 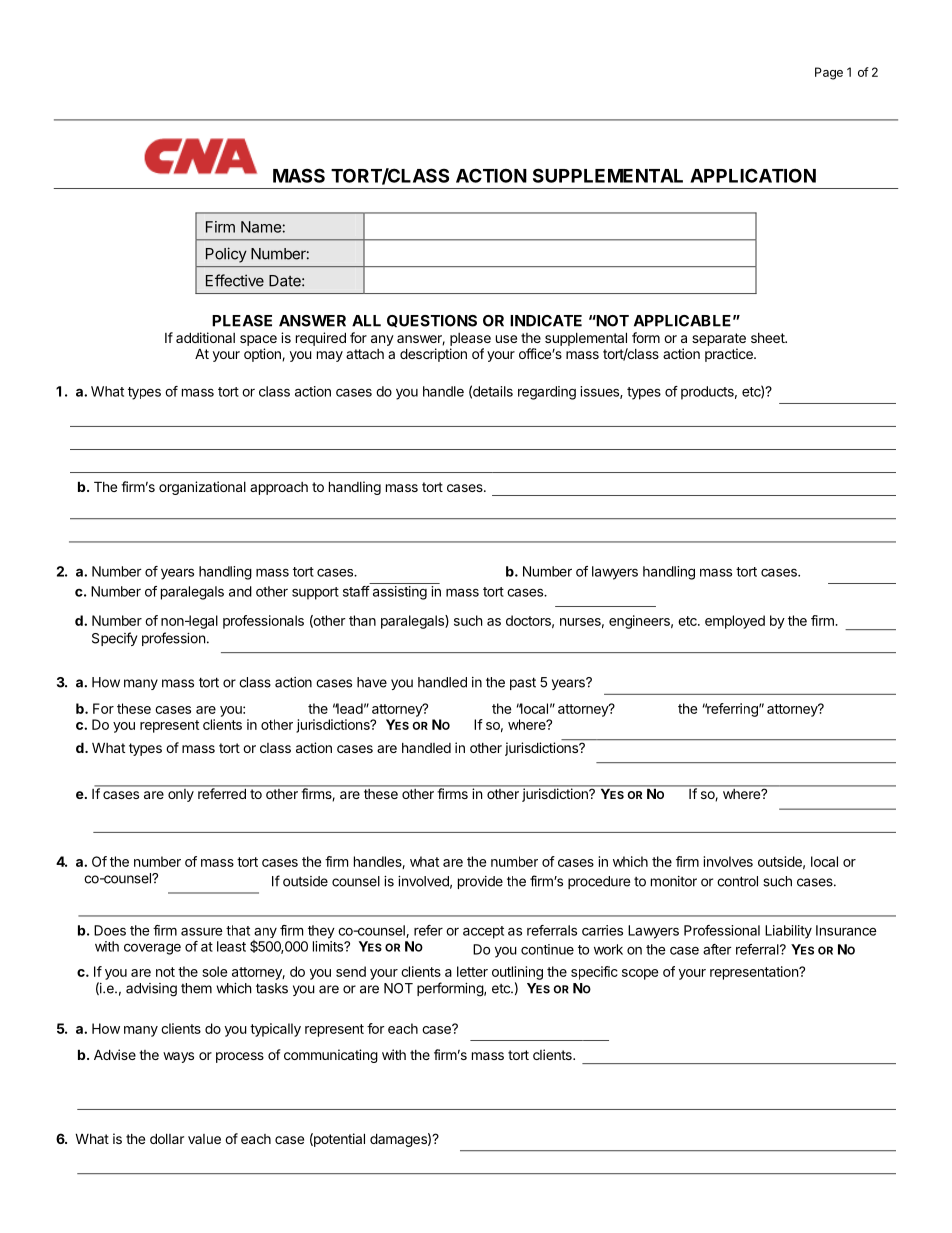 I want to click on provide, so click(x=480, y=882).
